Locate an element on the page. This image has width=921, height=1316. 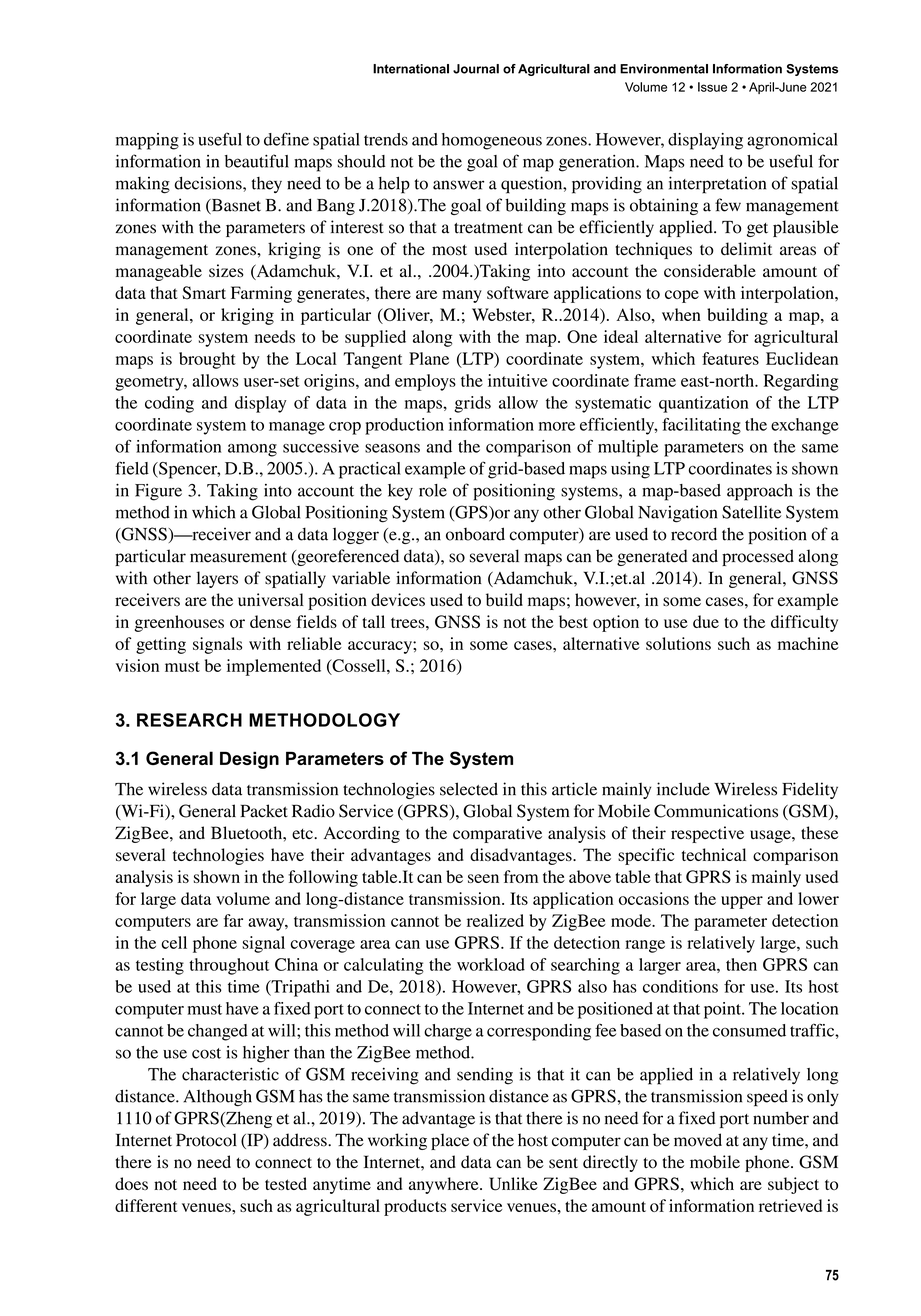
mapping is located at coordinates (147, 141).
